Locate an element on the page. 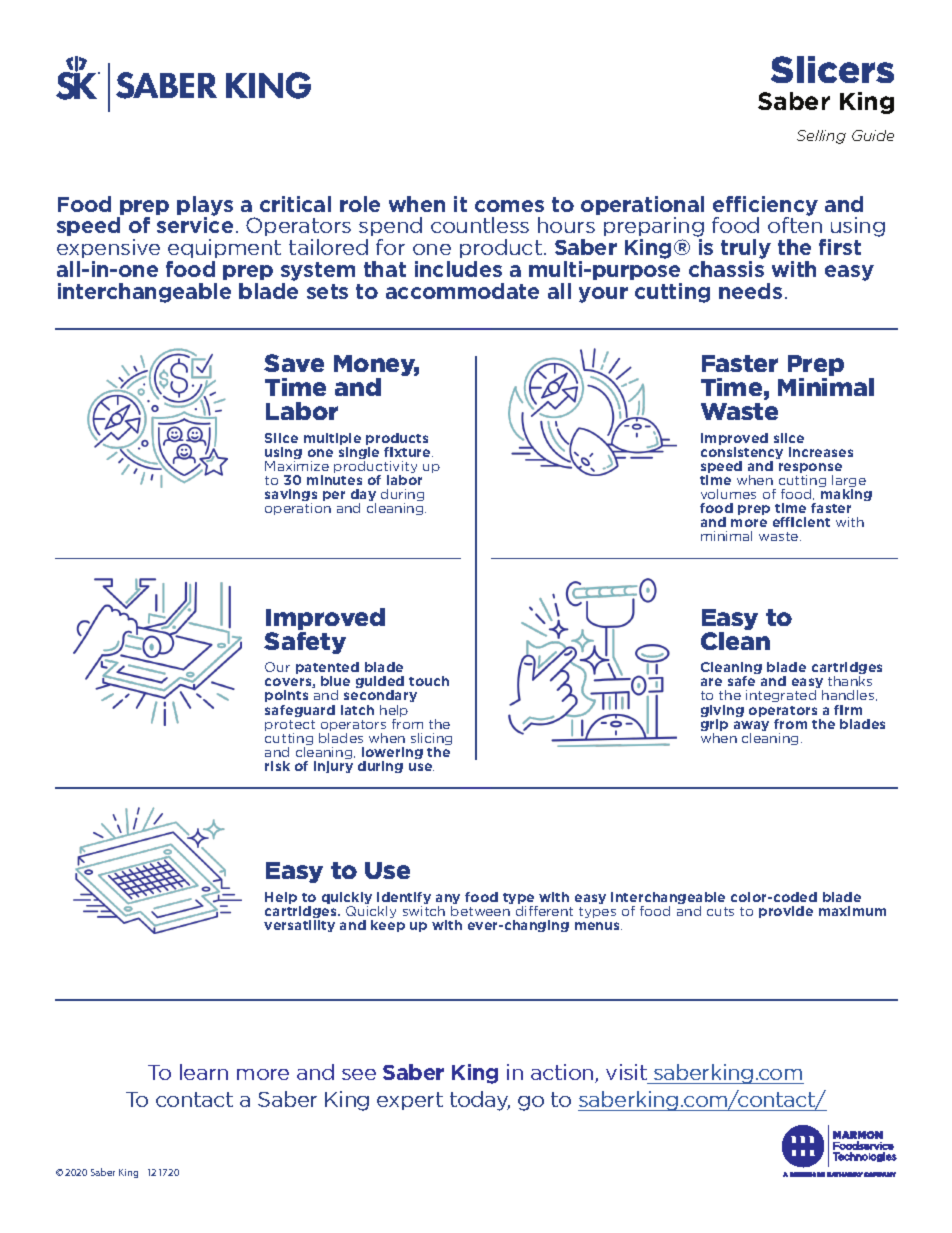 This document has width=952, height=1233. risk is located at coordinates (277, 766).
